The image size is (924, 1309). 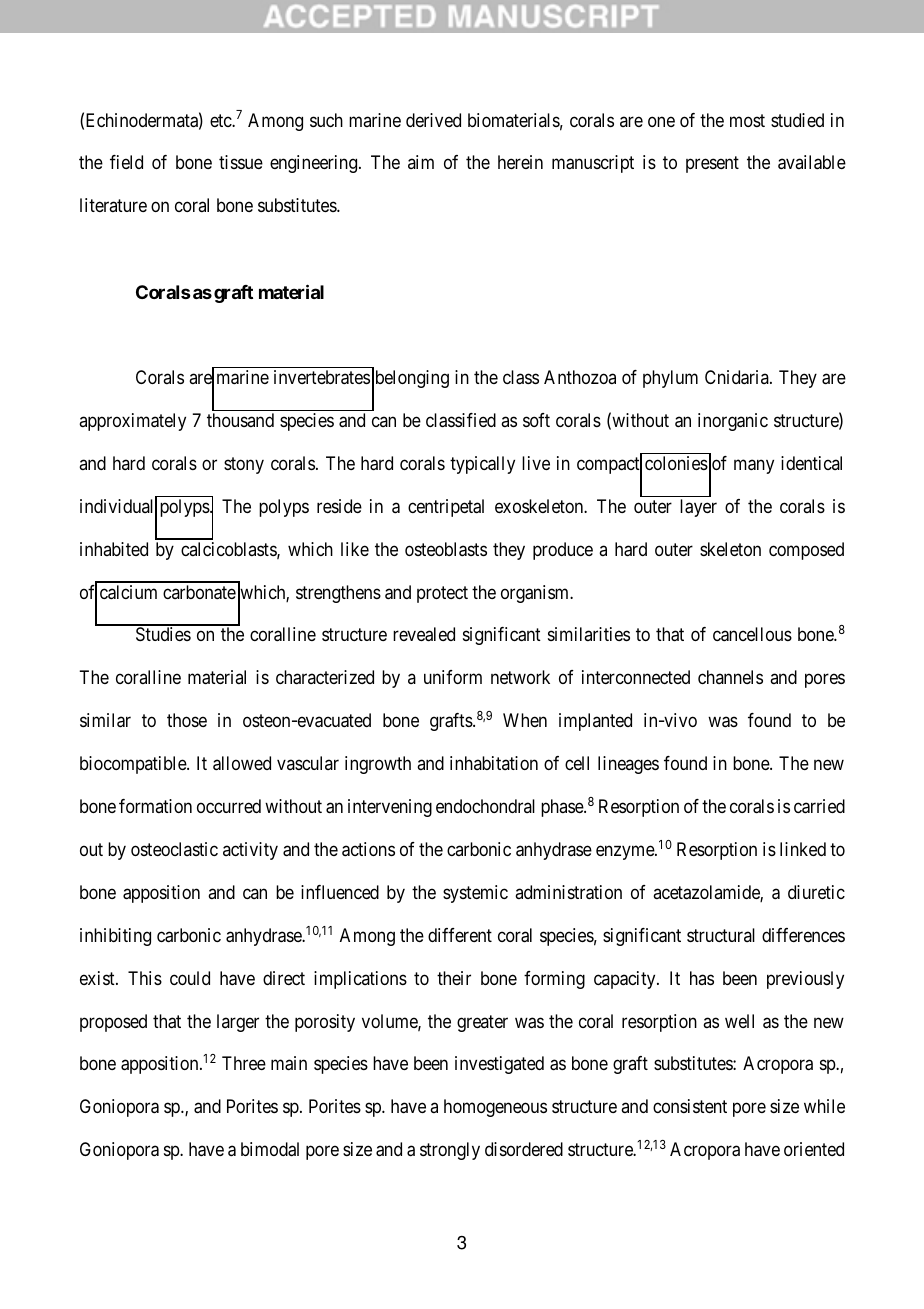 I want to click on present, so click(x=712, y=165).
